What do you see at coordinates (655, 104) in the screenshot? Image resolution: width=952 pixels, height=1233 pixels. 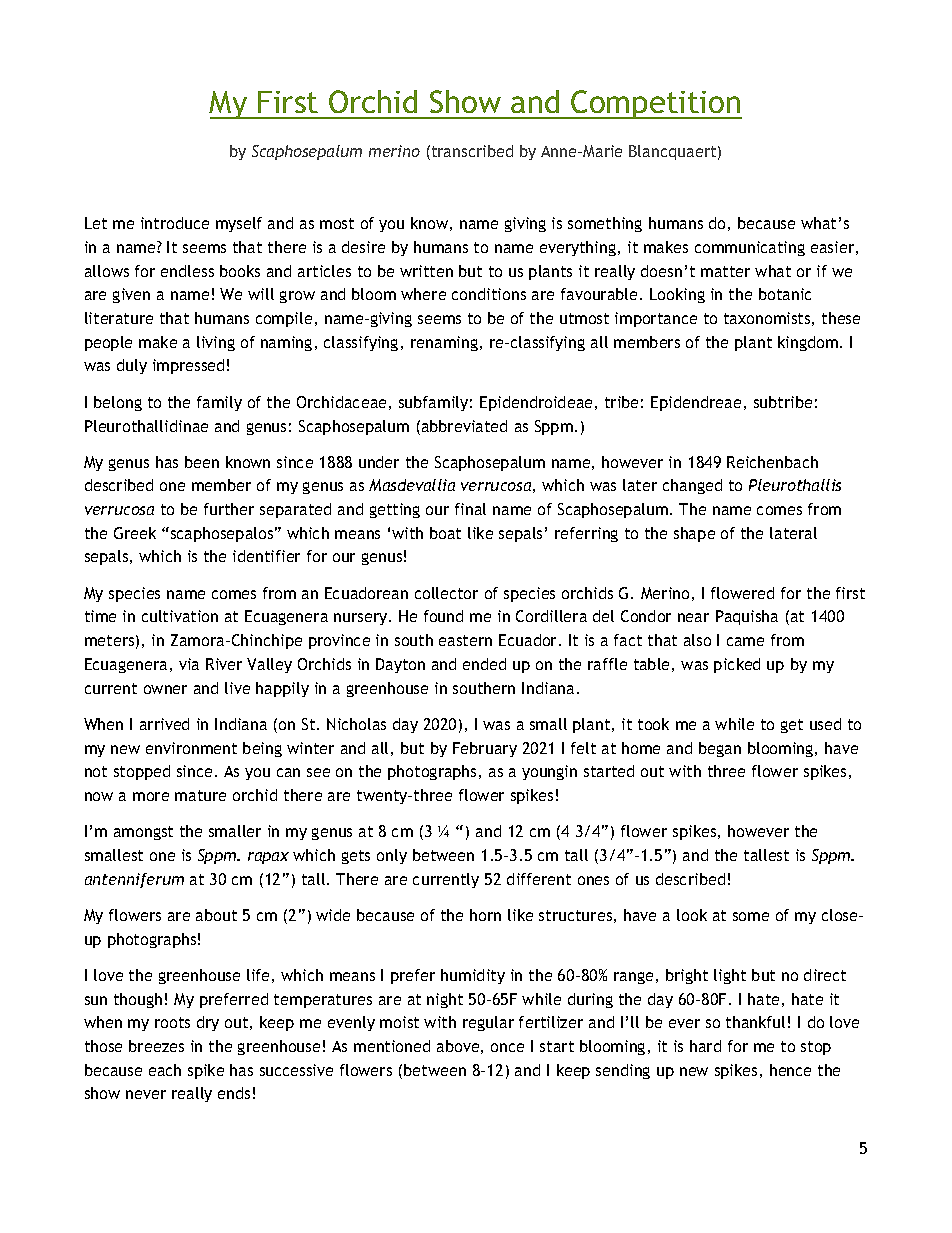 I see `Competition` at bounding box center [655, 104].
